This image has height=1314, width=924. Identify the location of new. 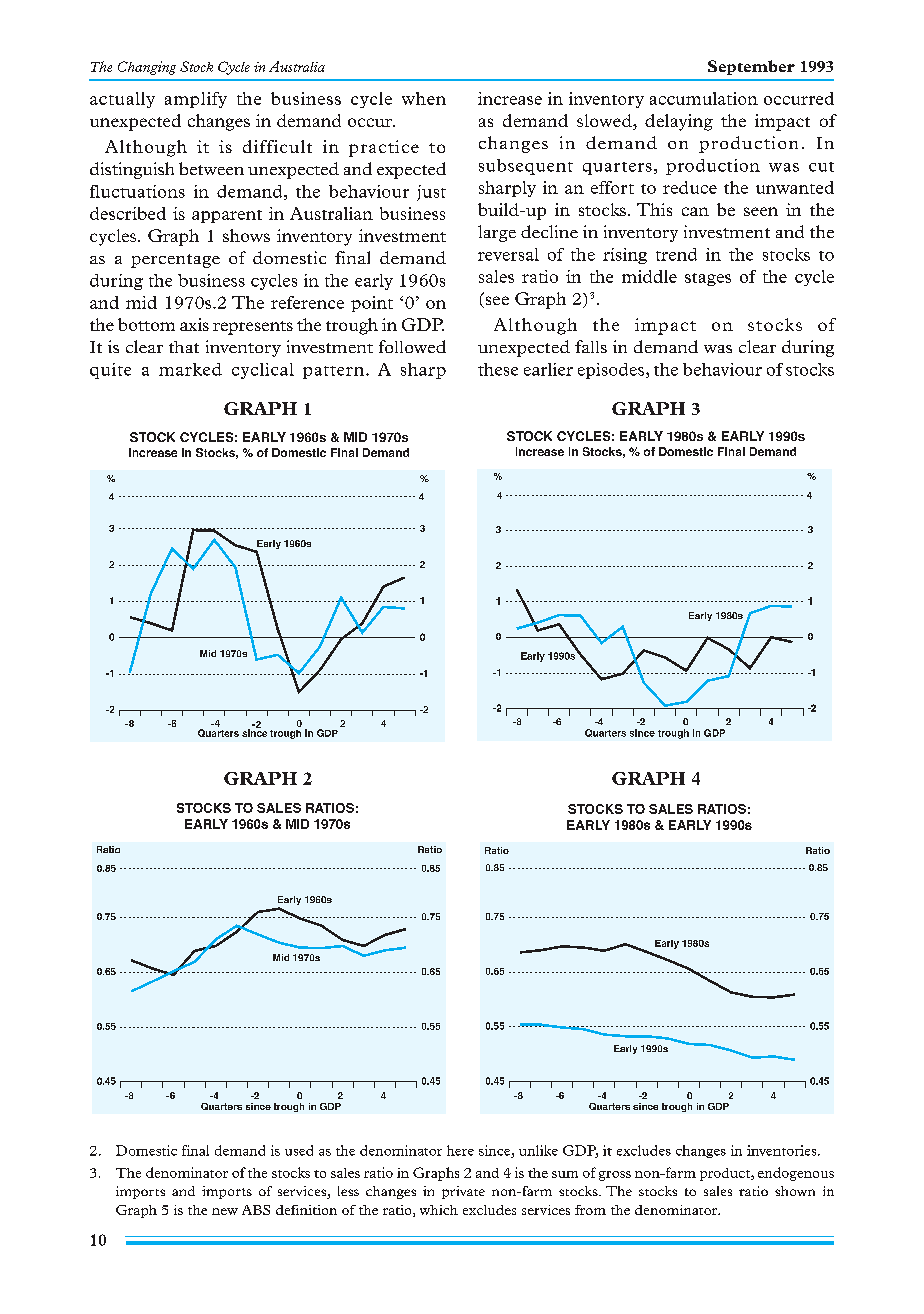
(225, 1211).
